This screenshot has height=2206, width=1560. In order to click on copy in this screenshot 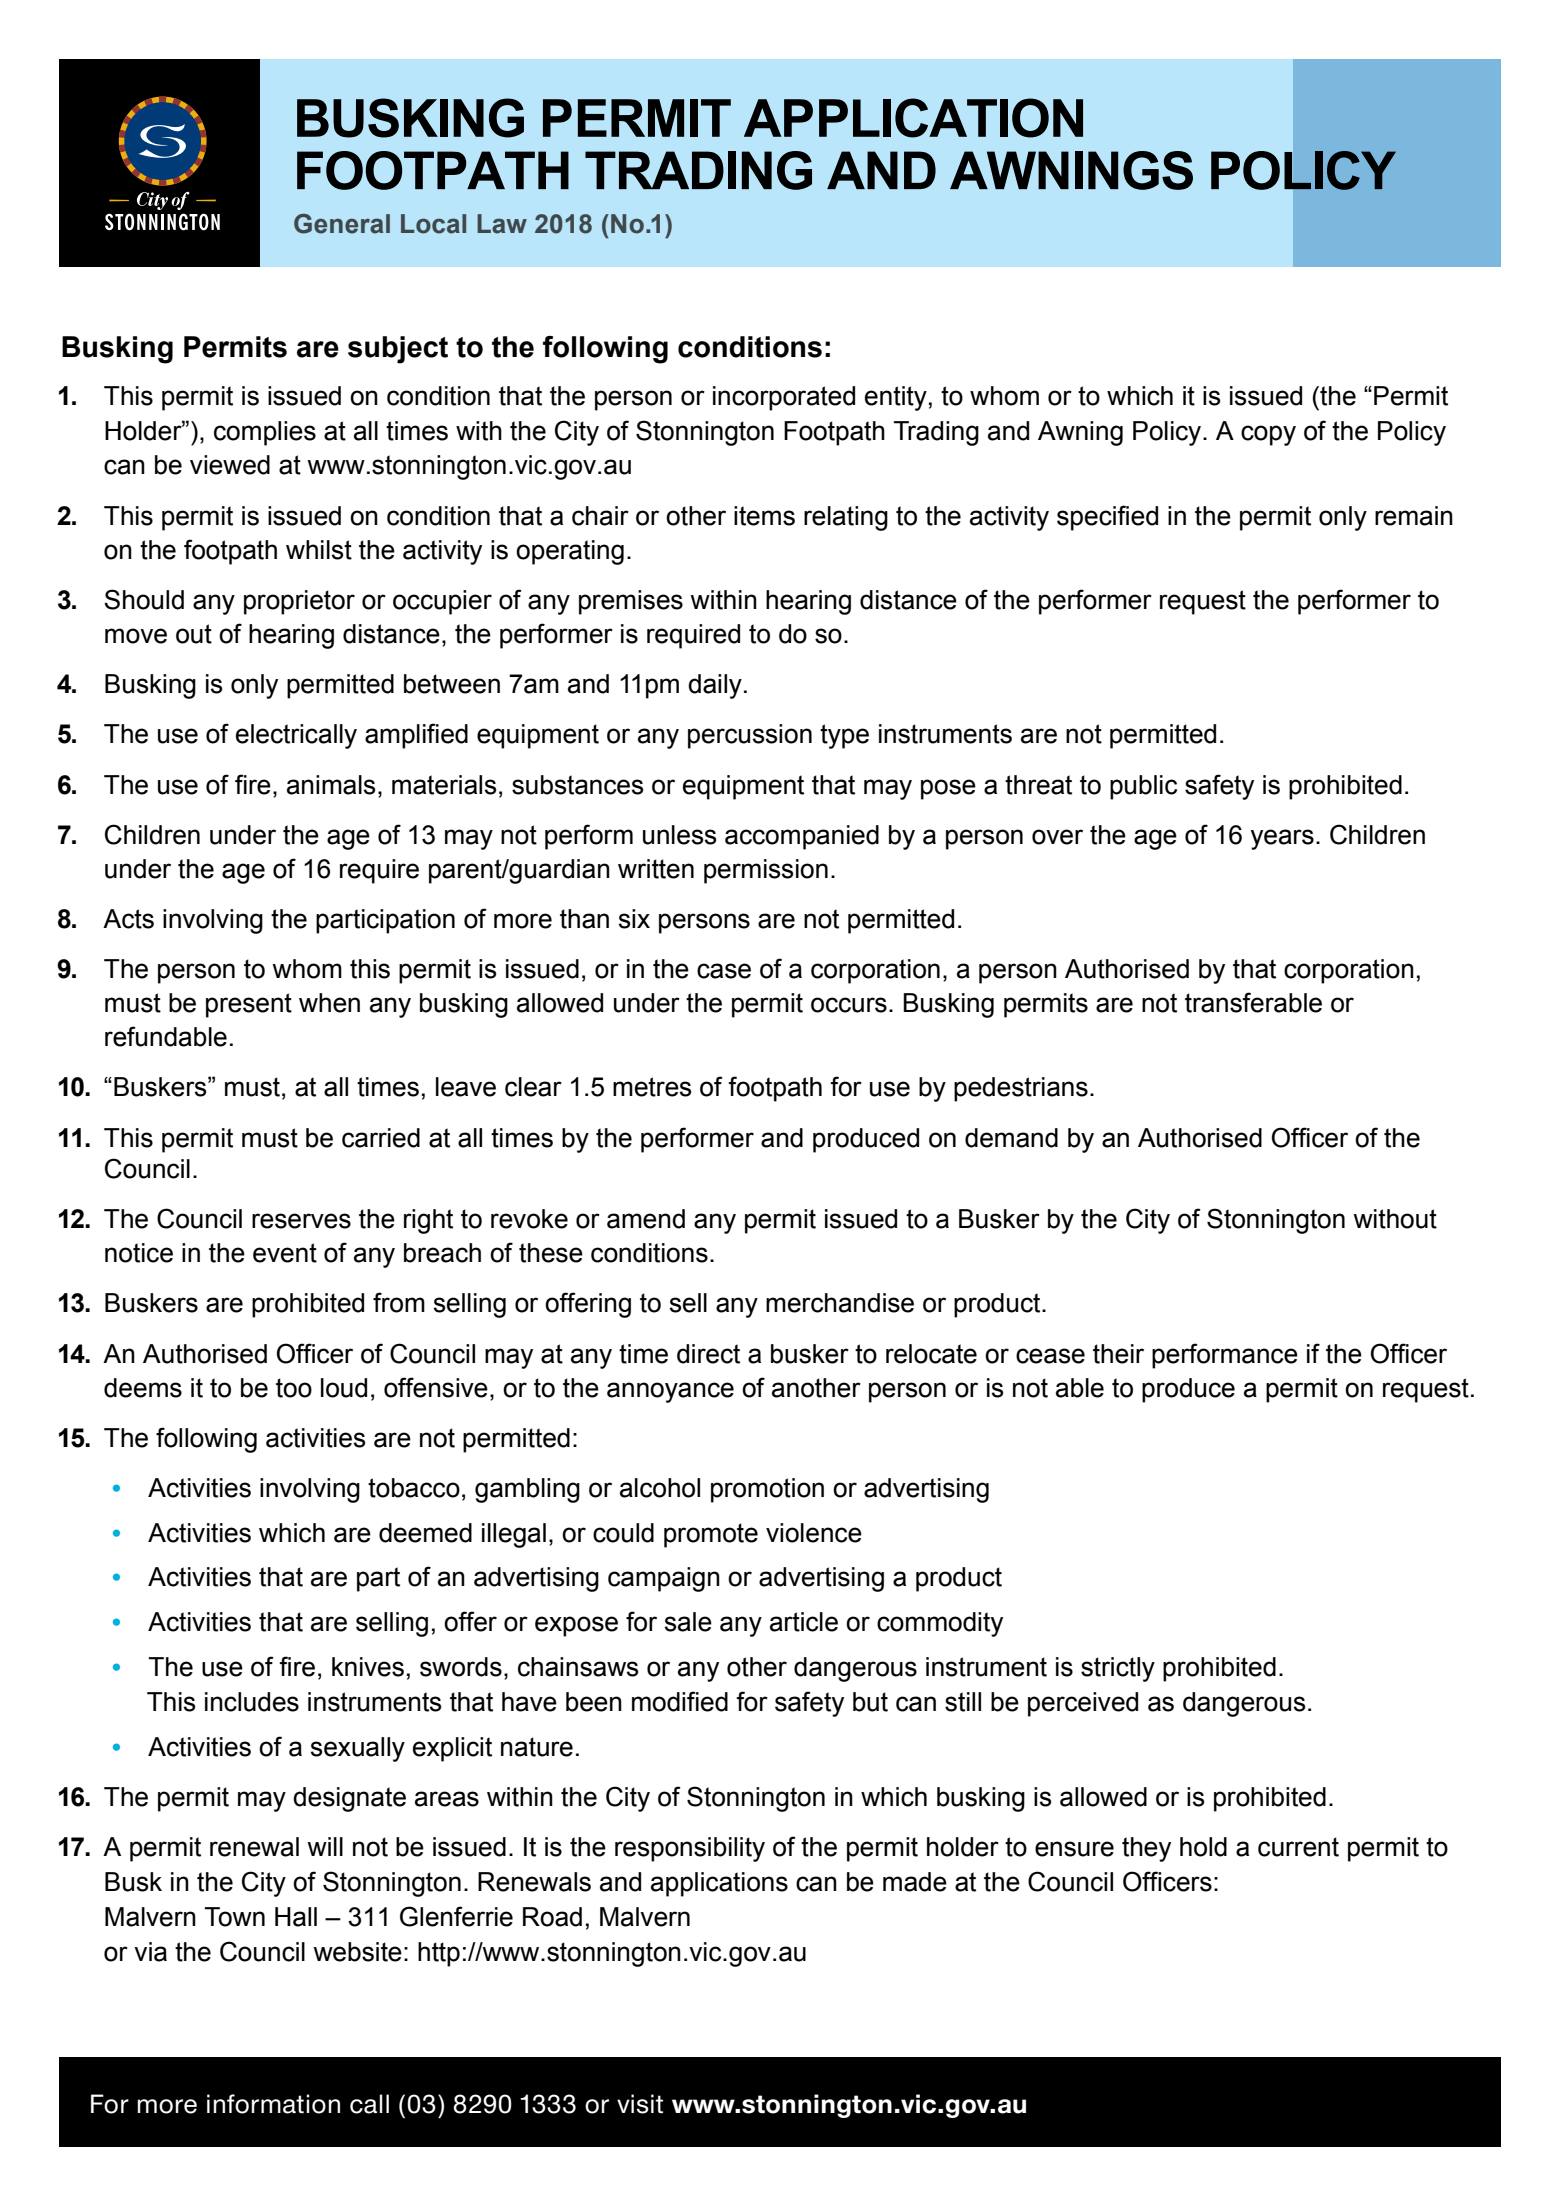, I will do `click(1268, 435)`.
